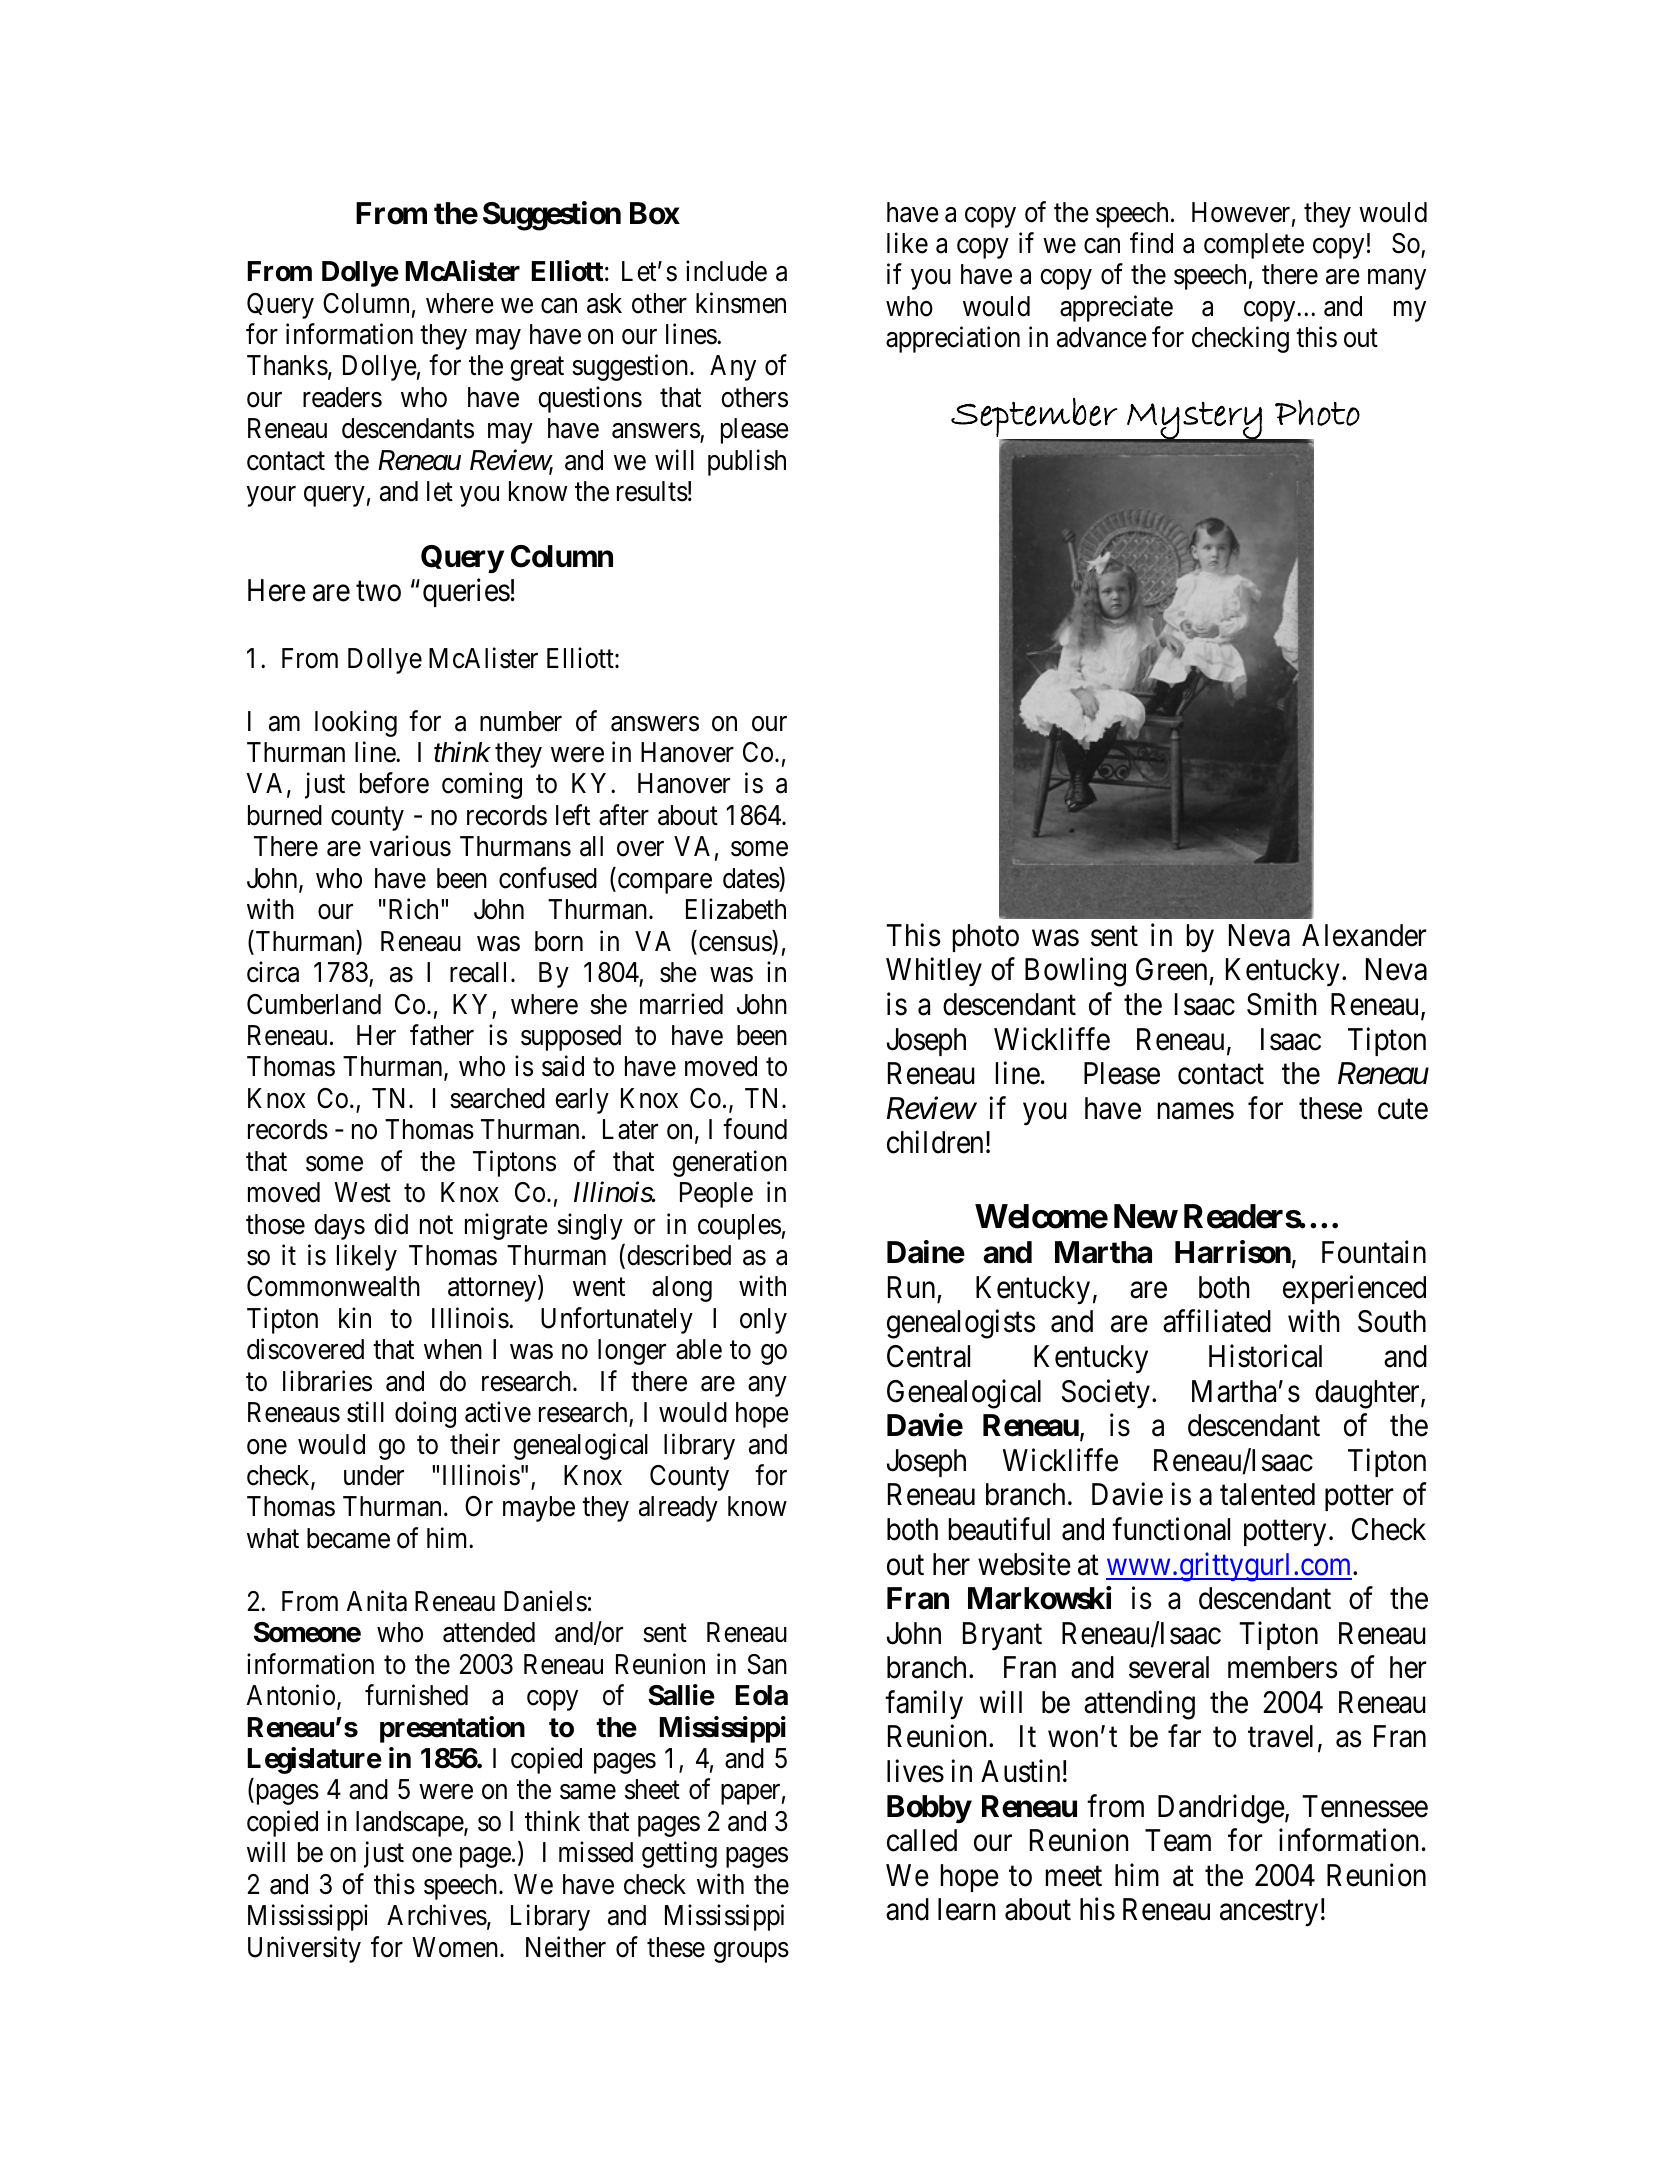  What do you see at coordinates (442, 1035) in the screenshot?
I see `father` at bounding box center [442, 1035].
